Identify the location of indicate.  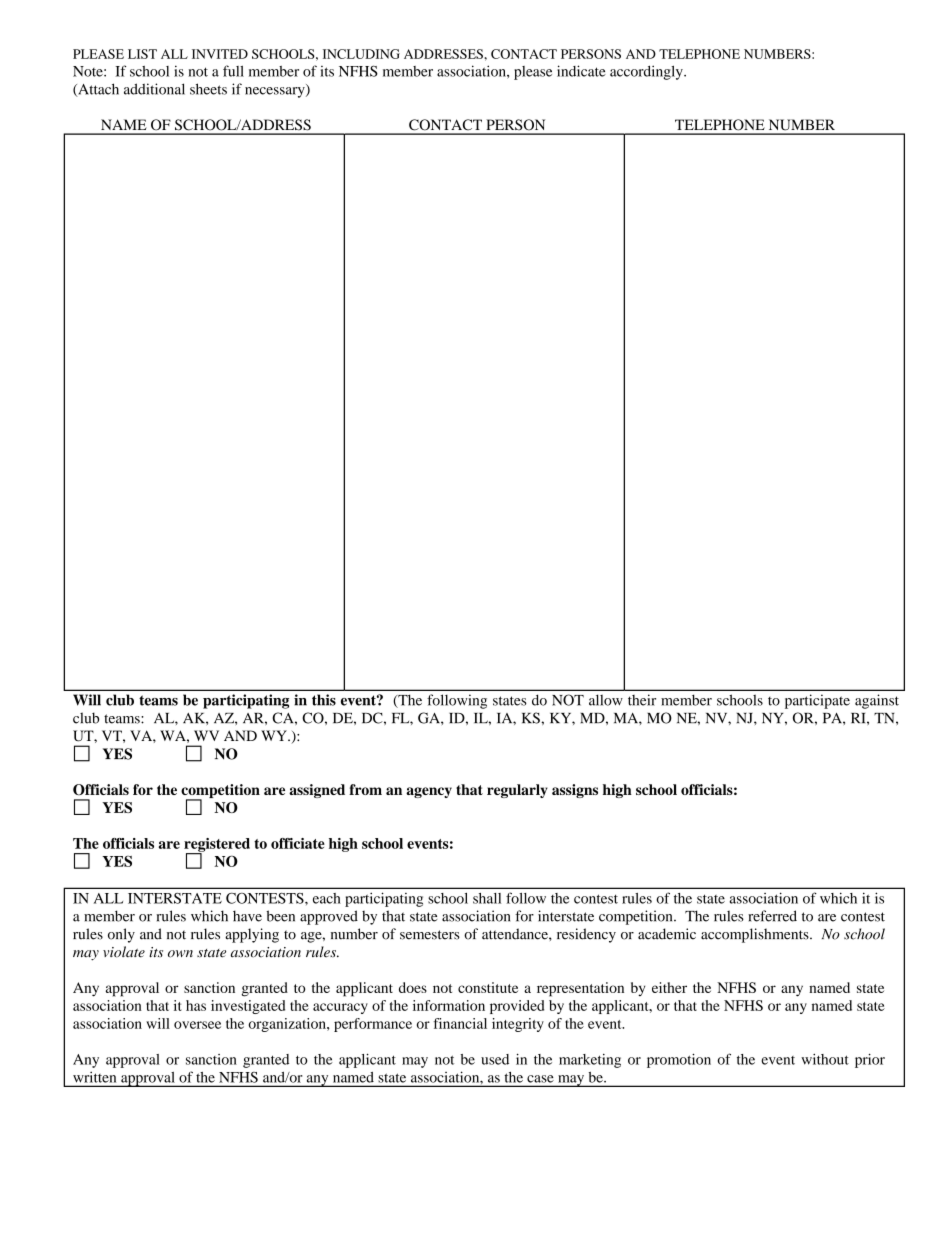
(581, 71).
